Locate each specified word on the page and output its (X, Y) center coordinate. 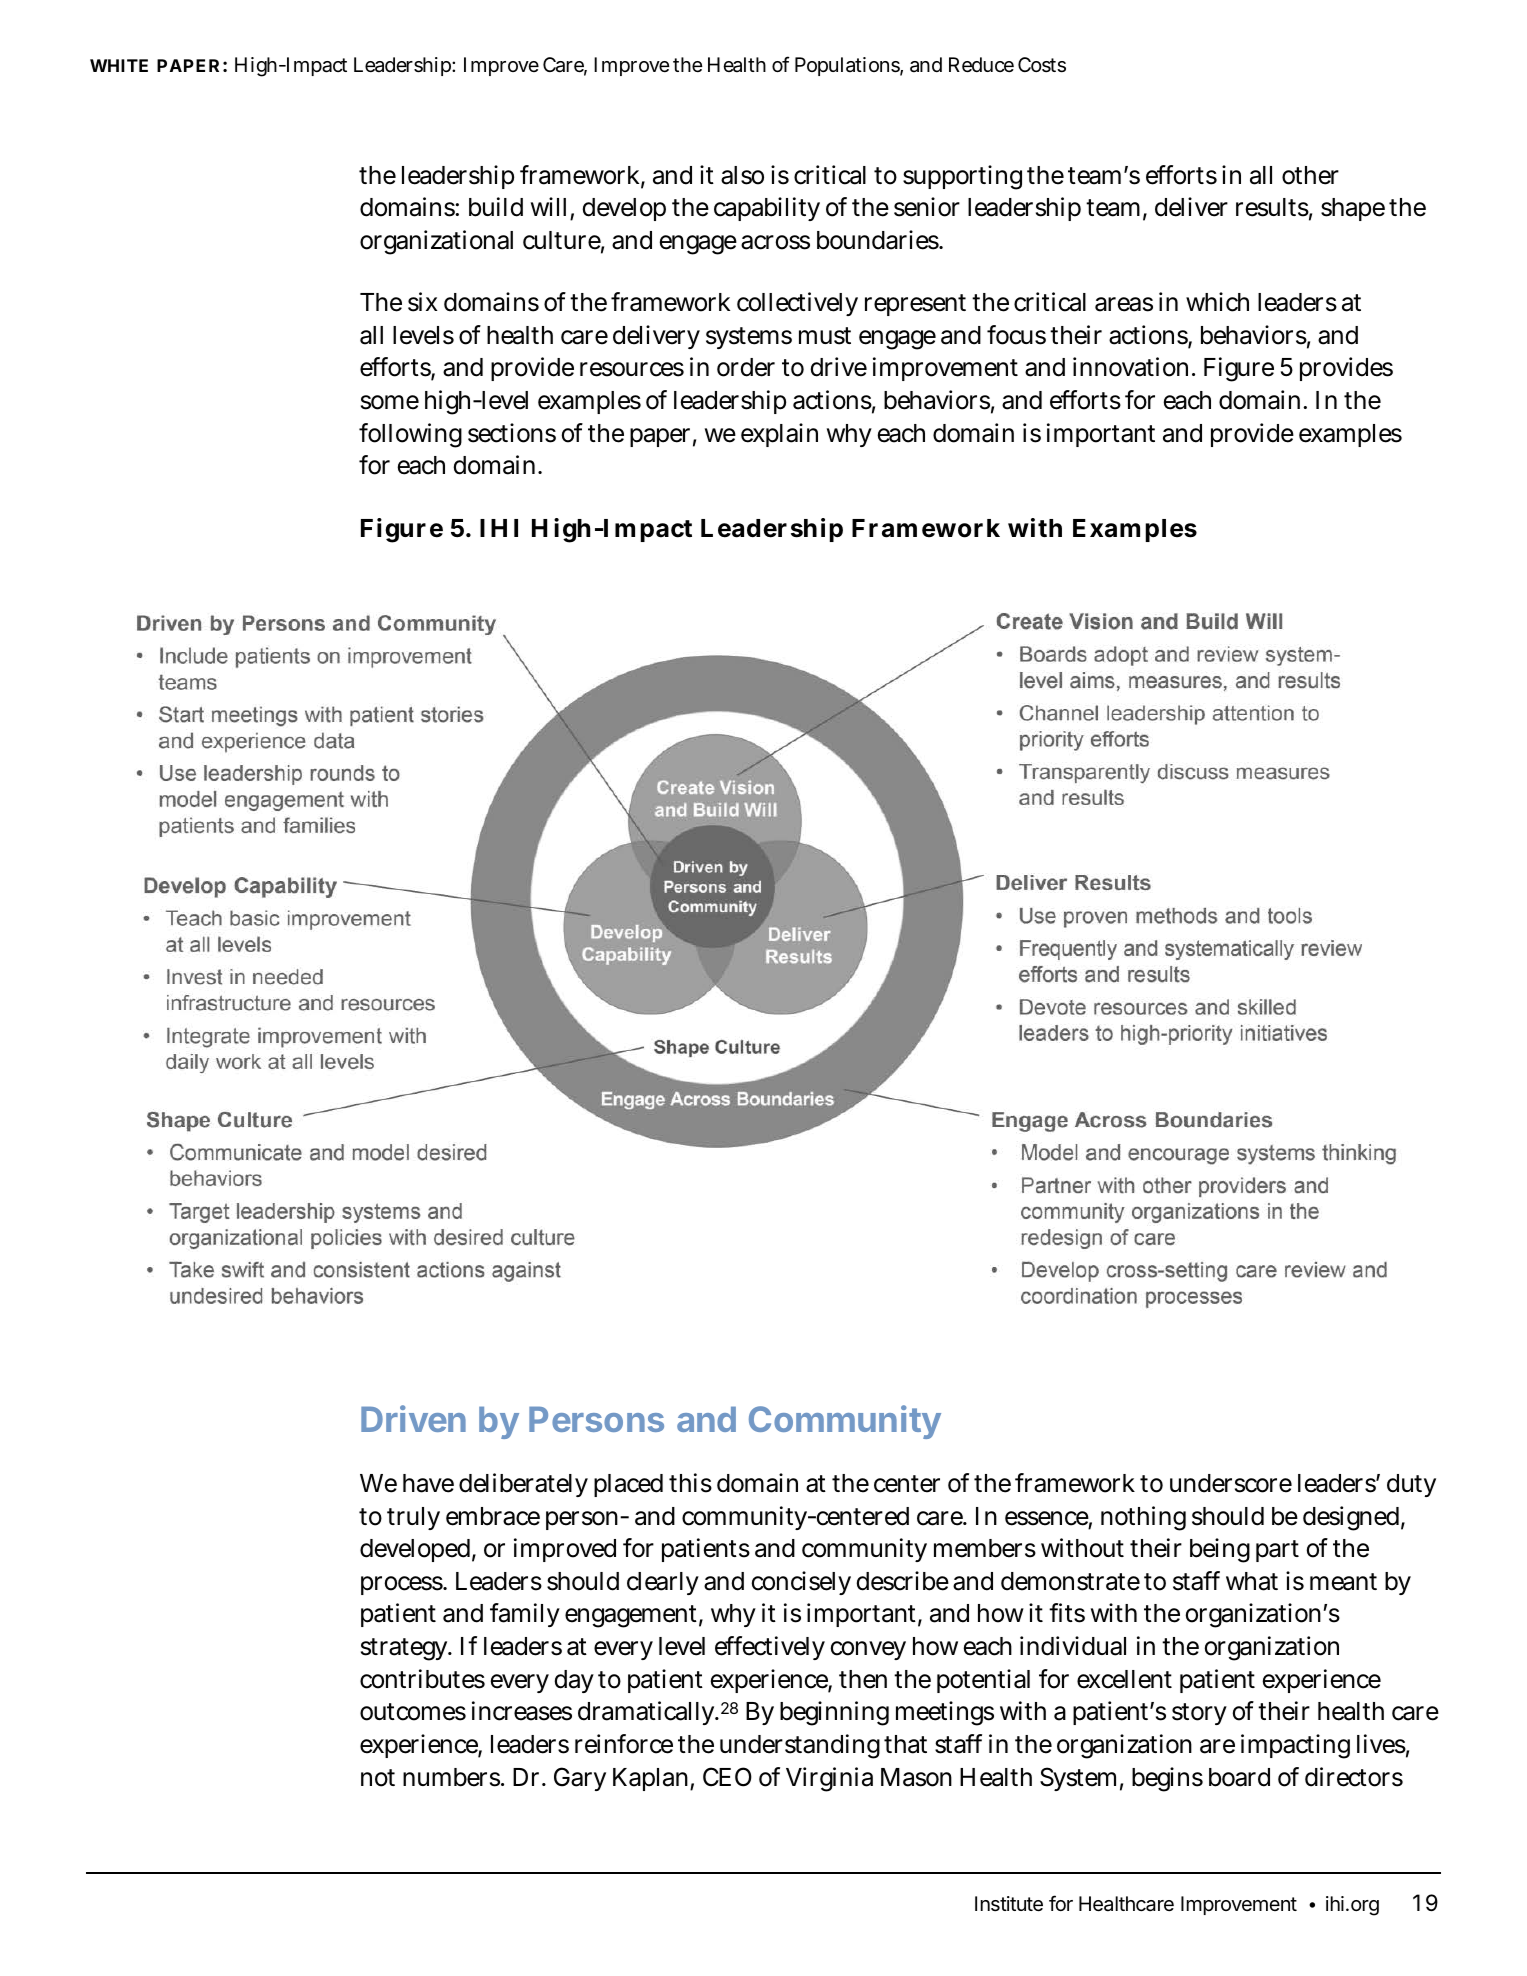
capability (767, 209)
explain (779, 435)
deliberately (523, 1485)
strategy (404, 1649)
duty (1411, 1485)
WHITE (119, 65)
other (1310, 175)
